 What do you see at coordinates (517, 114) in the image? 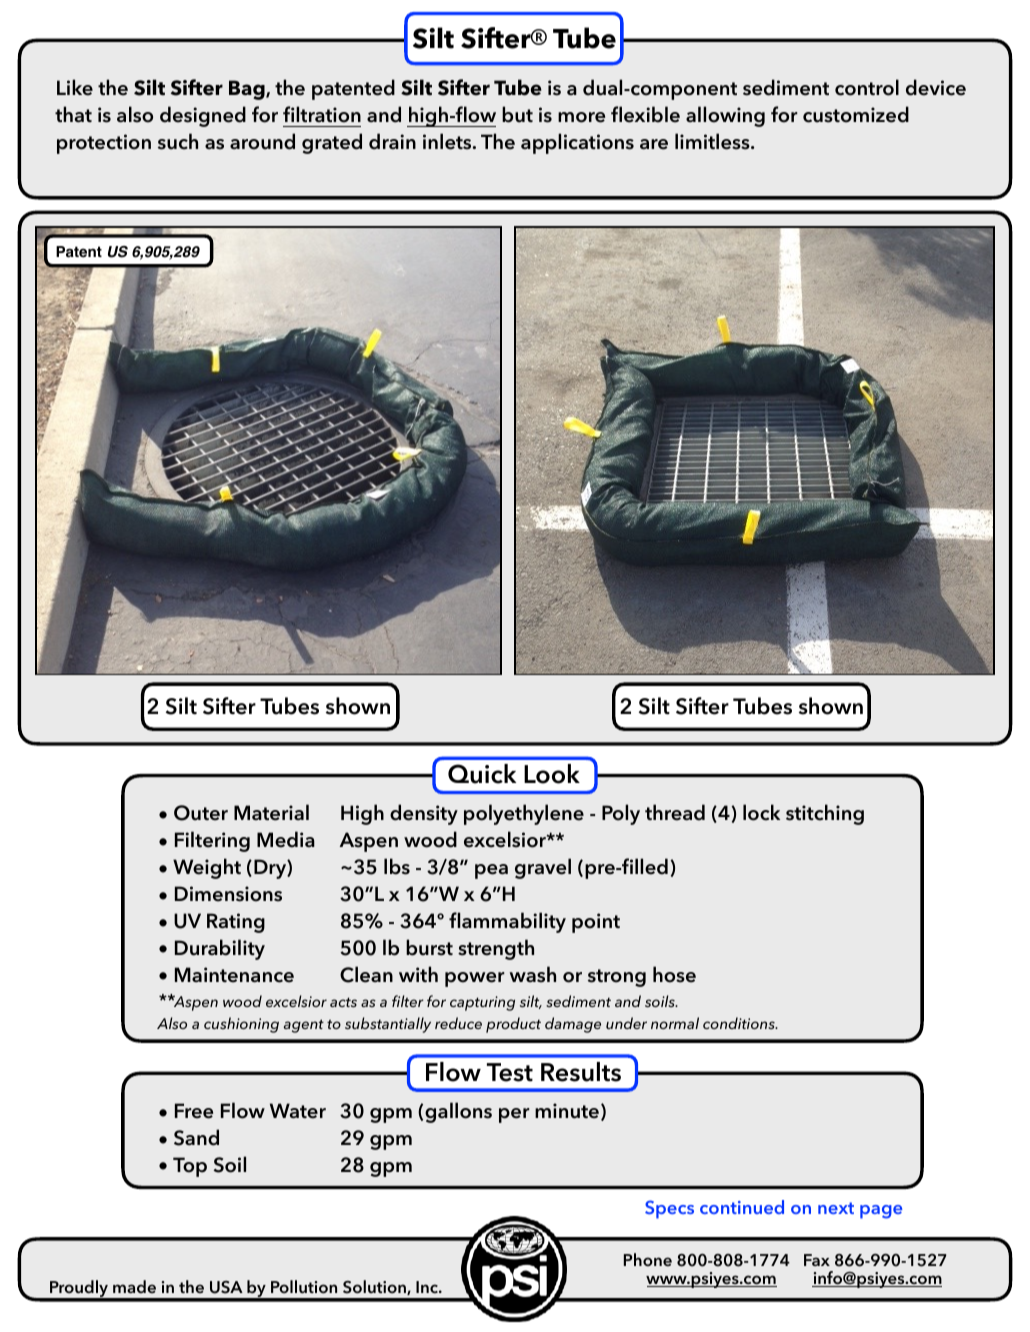
I see `but` at bounding box center [517, 114].
